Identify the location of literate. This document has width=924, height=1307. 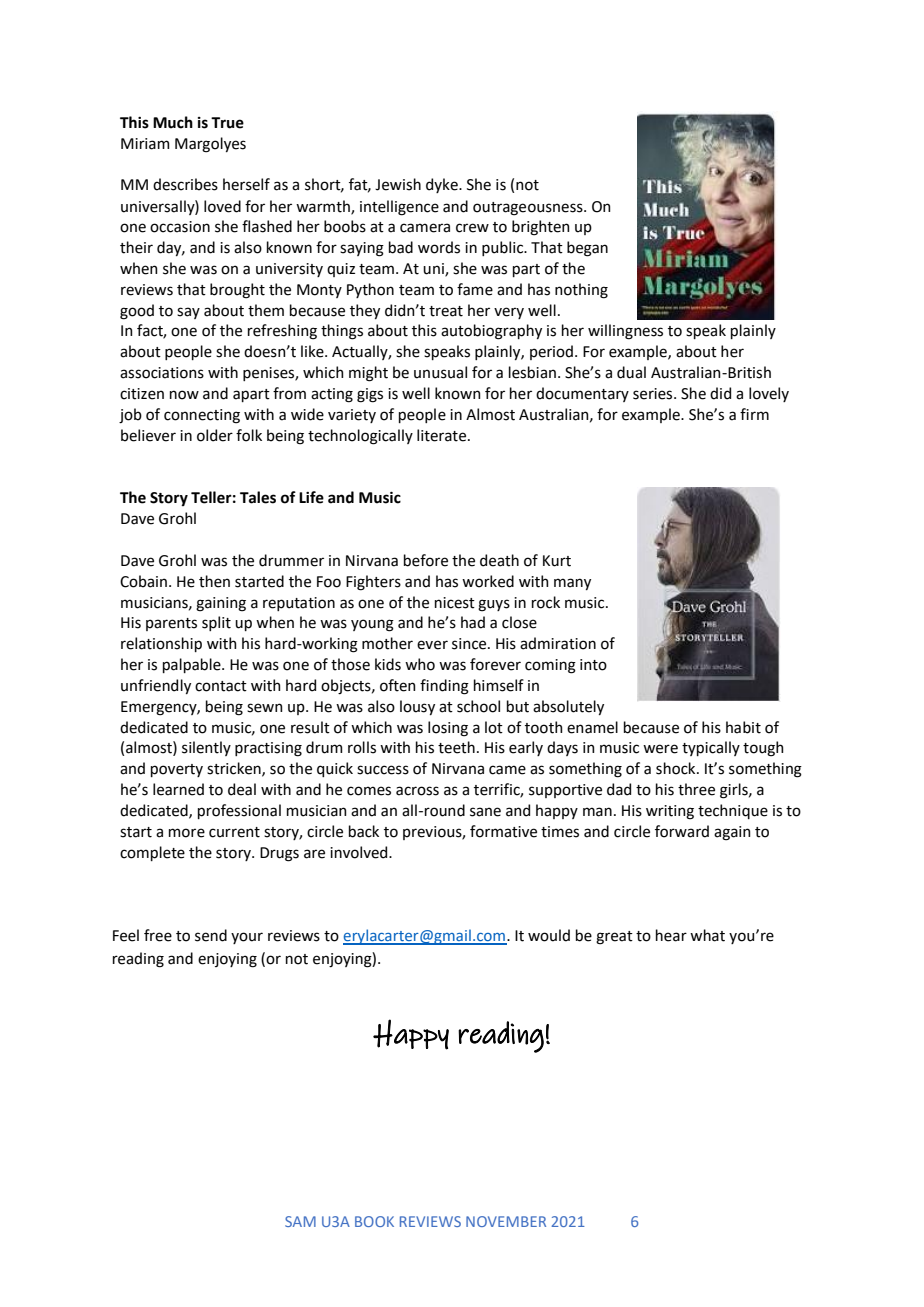
(443, 435).
